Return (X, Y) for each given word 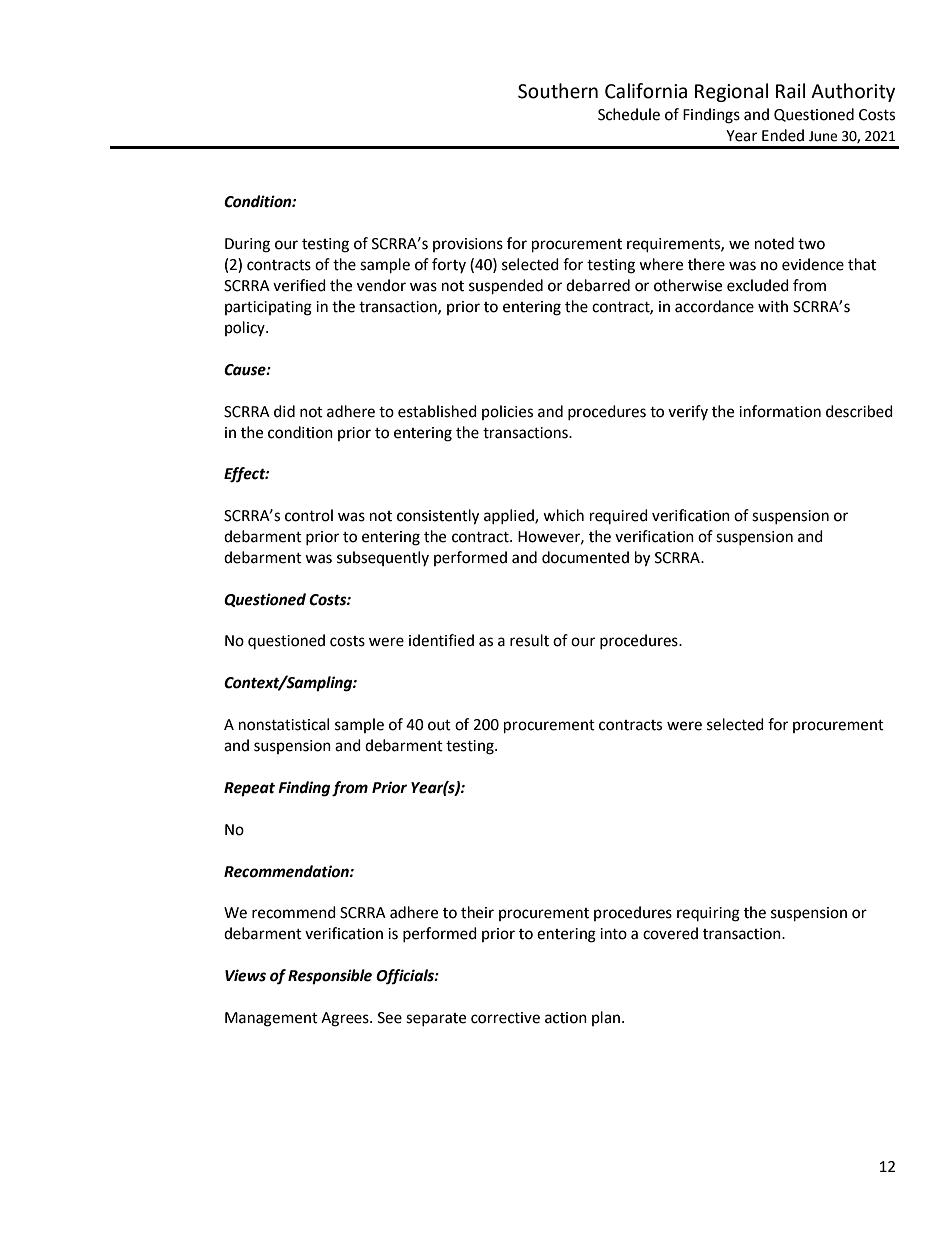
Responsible (330, 977)
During (247, 245)
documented (585, 557)
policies (507, 412)
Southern (558, 91)
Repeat (249, 789)
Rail (790, 91)
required (619, 516)
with (773, 306)
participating (268, 308)
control (309, 515)
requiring (708, 914)
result (529, 640)
